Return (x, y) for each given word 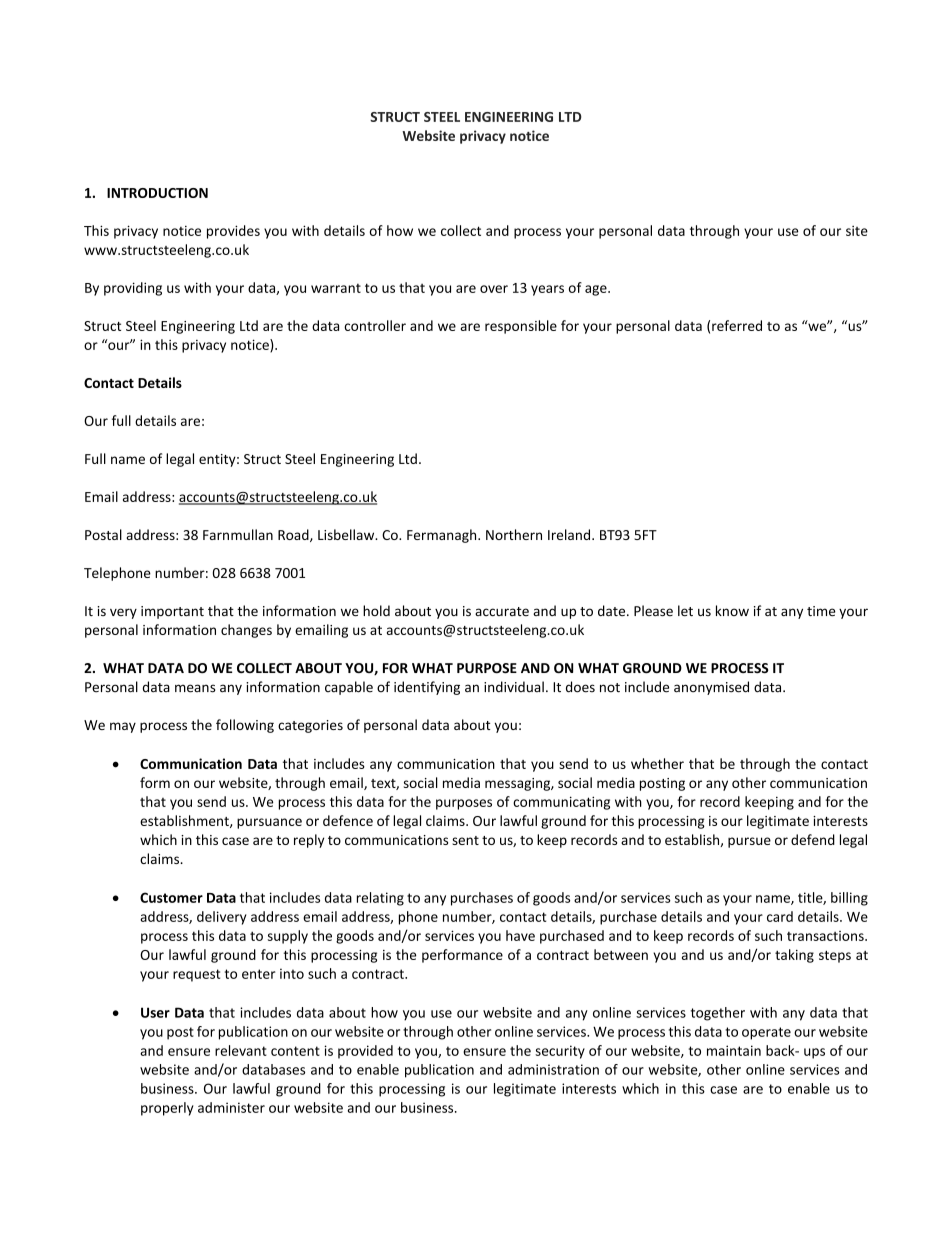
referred (737, 325)
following (245, 726)
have (520, 935)
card (780, 916)
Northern (514, 534)
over (494, 289)
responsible (521, 327)
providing (133, 289)
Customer (171, 897)
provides (233, 232)
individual (514, 687)
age (597, 290)
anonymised (711, 688)
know (732, 610)
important (172, 612)
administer (231, 1107)
